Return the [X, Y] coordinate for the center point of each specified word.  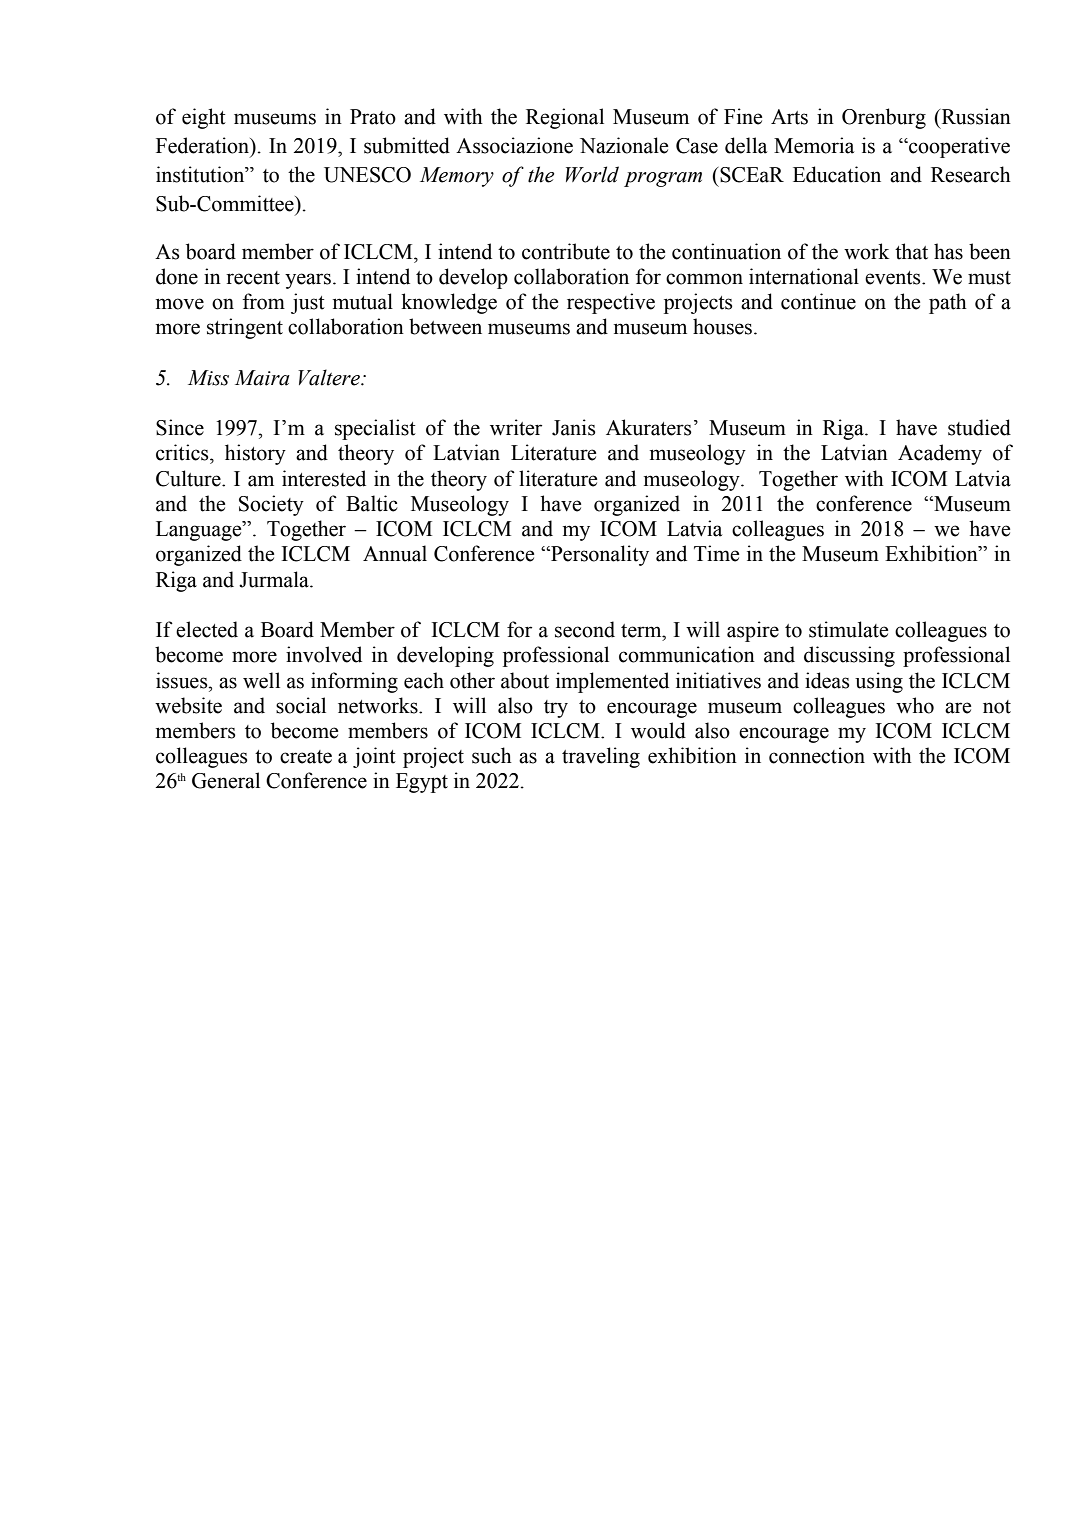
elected [207, 629]
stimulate [848, 629]
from [264, 301]
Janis [574, 427]
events [894, 278]
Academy [940, 454]
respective [611, 303]
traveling [601, 757]
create [306, 757]
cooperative [958, 147]
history [255, 454]
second [585, 629]
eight [204, 118]
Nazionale [624, 145]
